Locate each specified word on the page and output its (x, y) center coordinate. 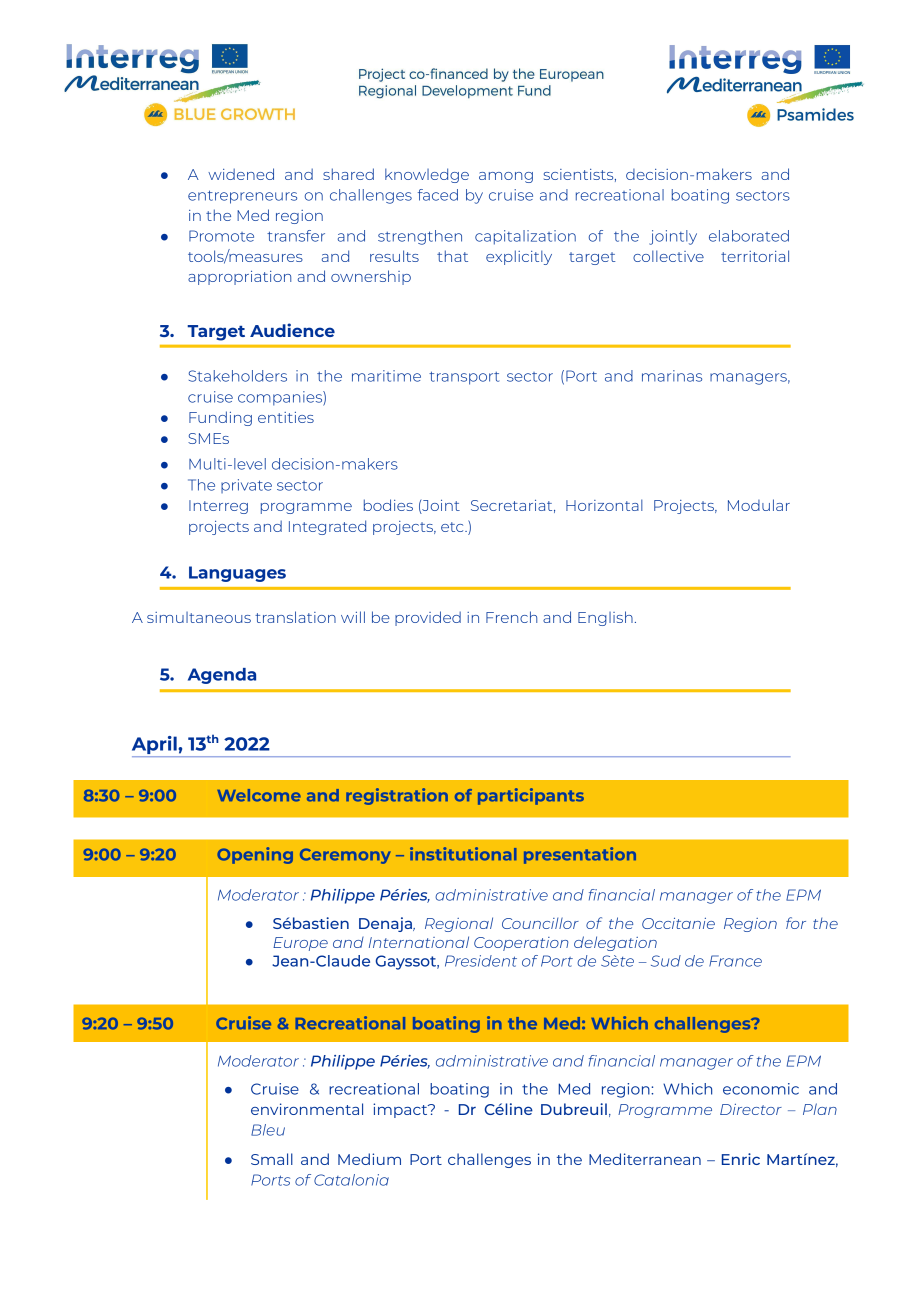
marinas (672, 376)
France (735, 961)
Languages (237, 574)
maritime (386, 376)
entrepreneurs (242, 197)
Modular (759, 505)
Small (272, 1159)
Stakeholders (238, 376)
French (511, 617)
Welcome (259, 795)
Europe (300, 944)
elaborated (749, 236)
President (481, 961)
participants (531, 796)
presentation (580, 855)
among (506, 177)
